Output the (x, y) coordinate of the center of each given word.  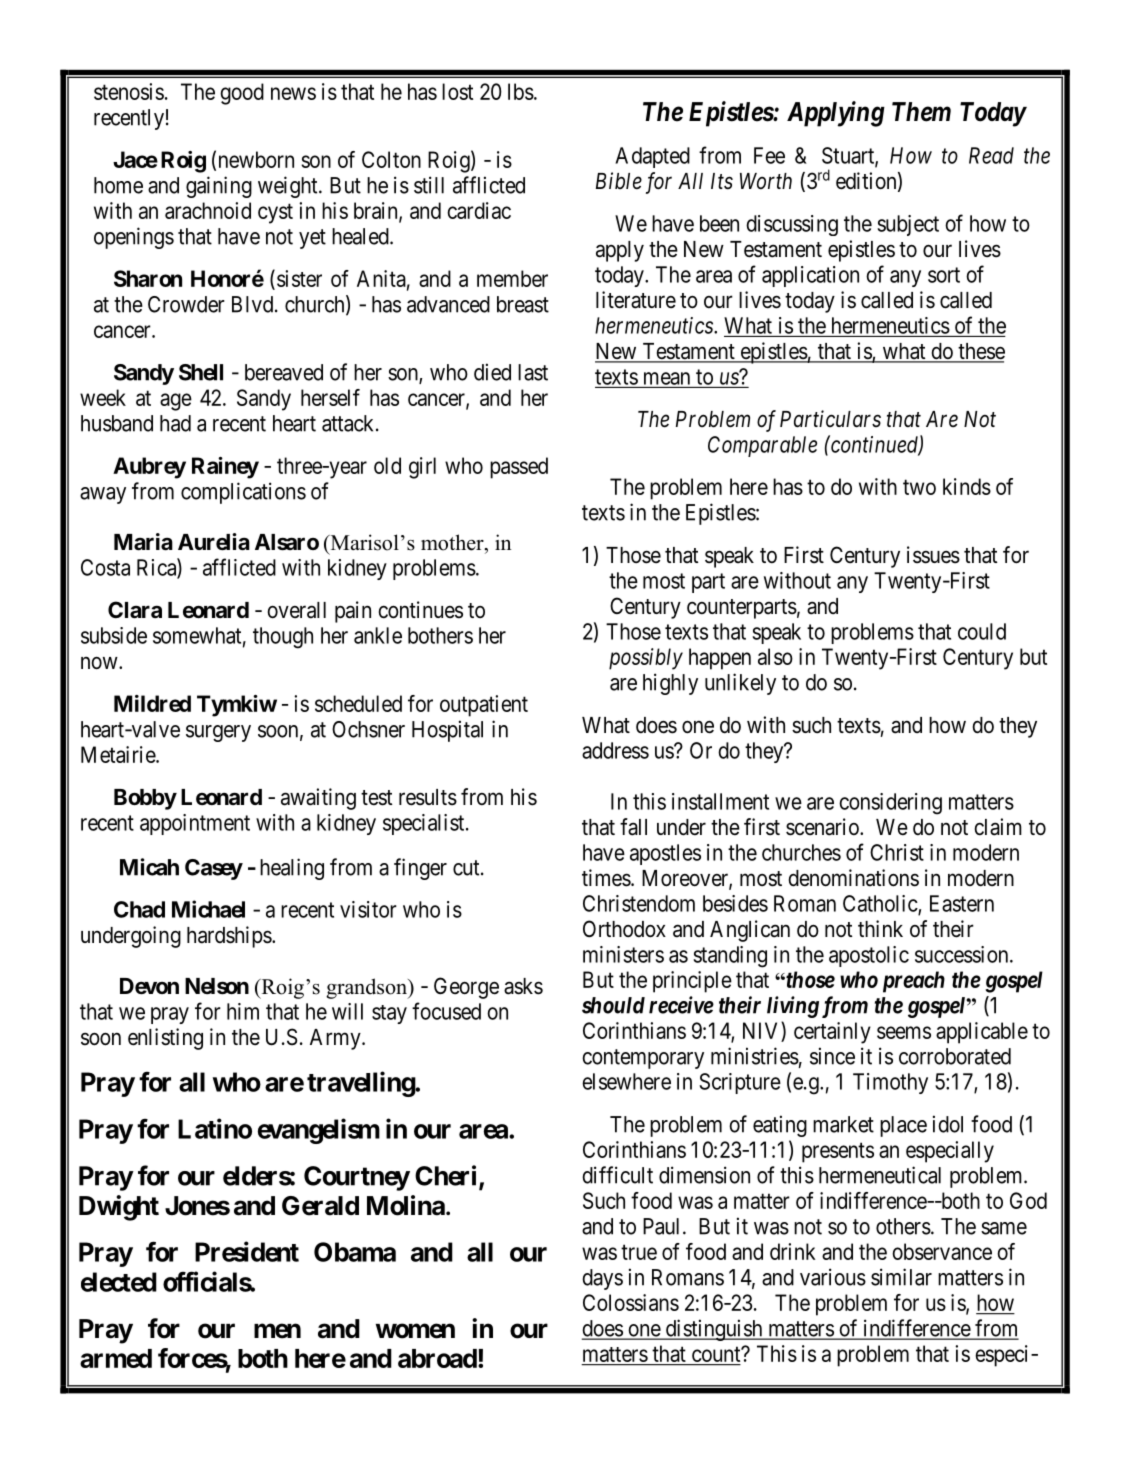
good (242, 94)
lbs (521, 91)
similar (901, 1277)
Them (921, 112)
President (247, 1251)
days (602, 1279)
